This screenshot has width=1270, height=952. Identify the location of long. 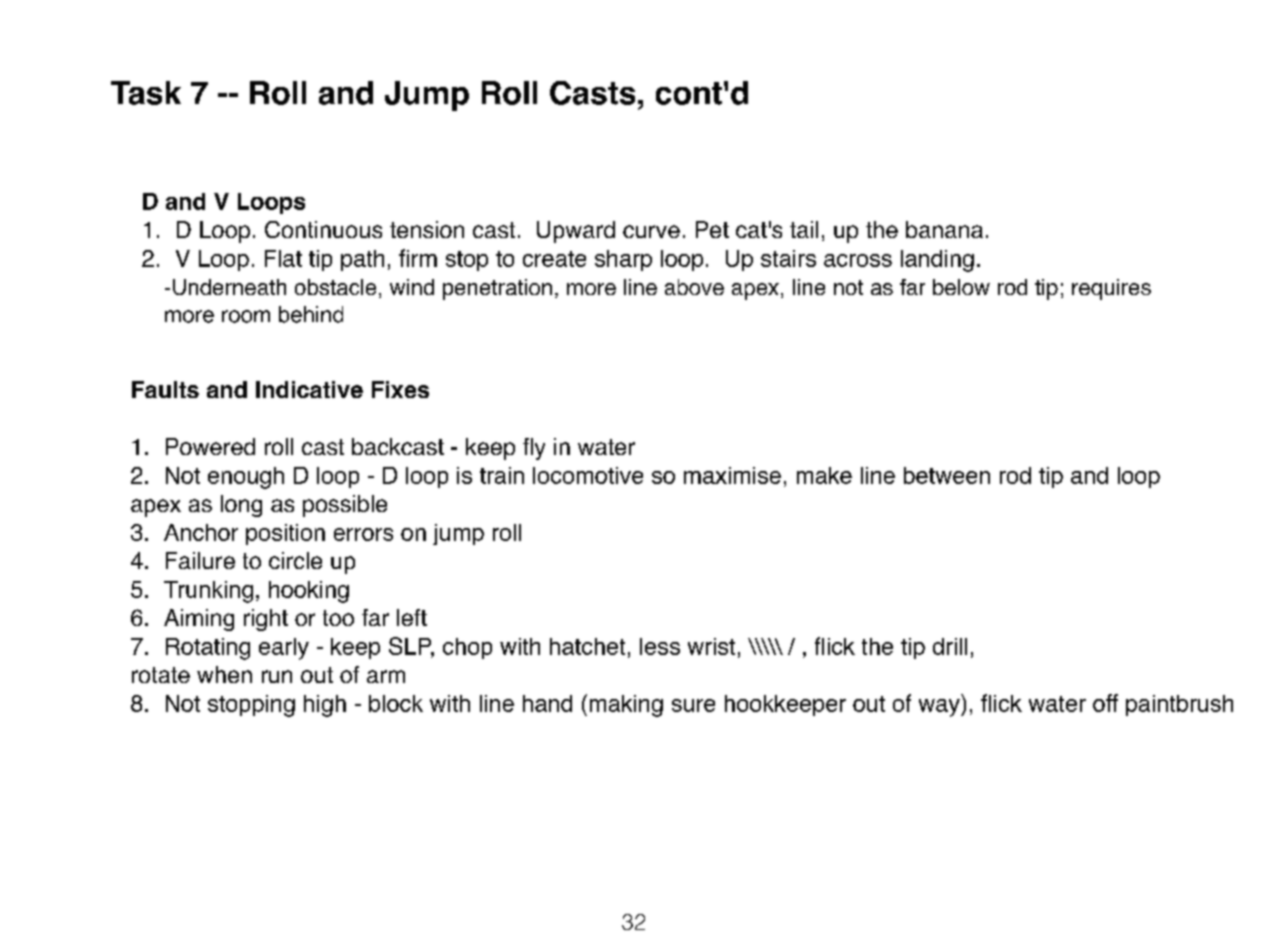
(241, 506).
